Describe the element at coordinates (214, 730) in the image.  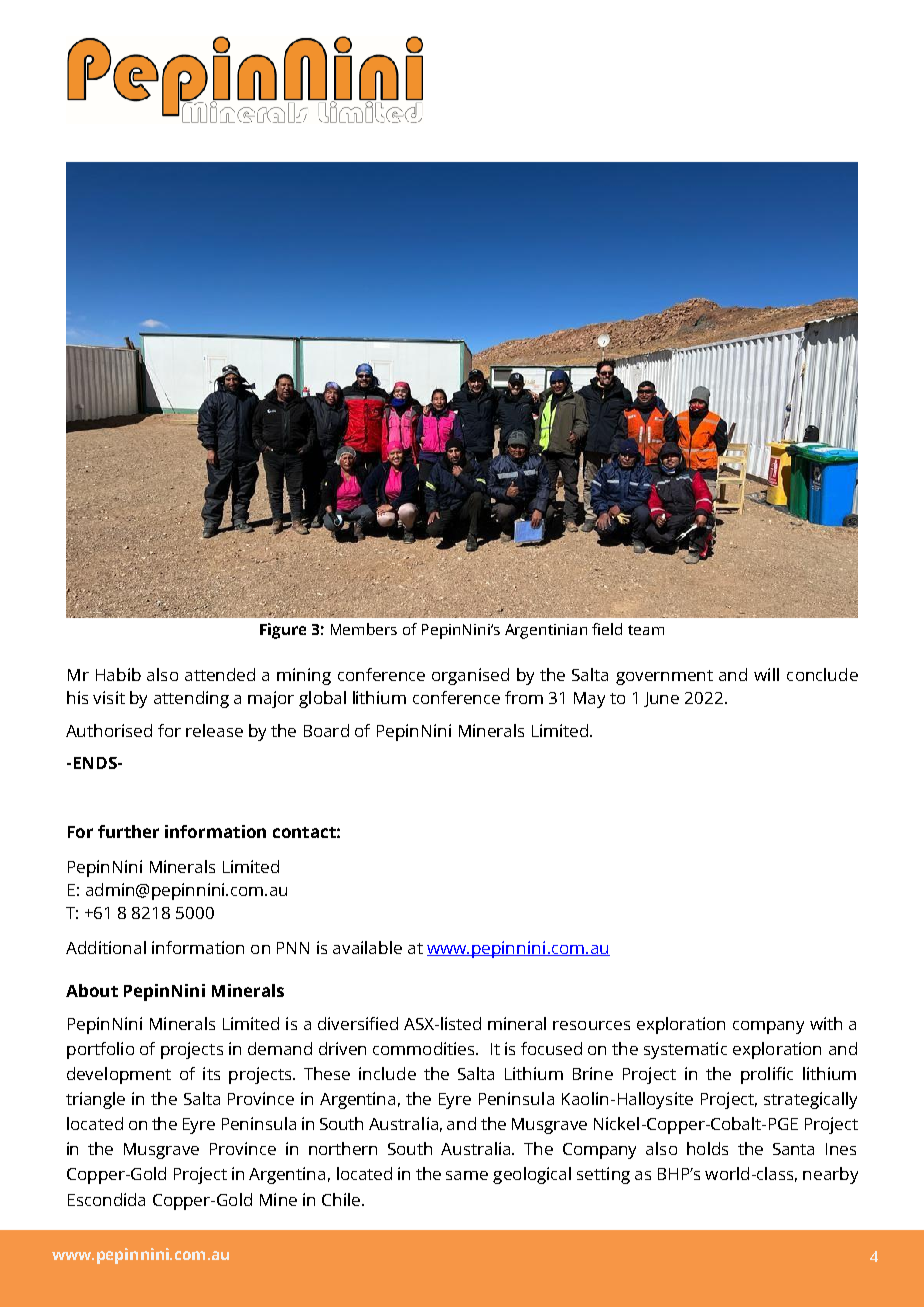
I see `release` at that location.
